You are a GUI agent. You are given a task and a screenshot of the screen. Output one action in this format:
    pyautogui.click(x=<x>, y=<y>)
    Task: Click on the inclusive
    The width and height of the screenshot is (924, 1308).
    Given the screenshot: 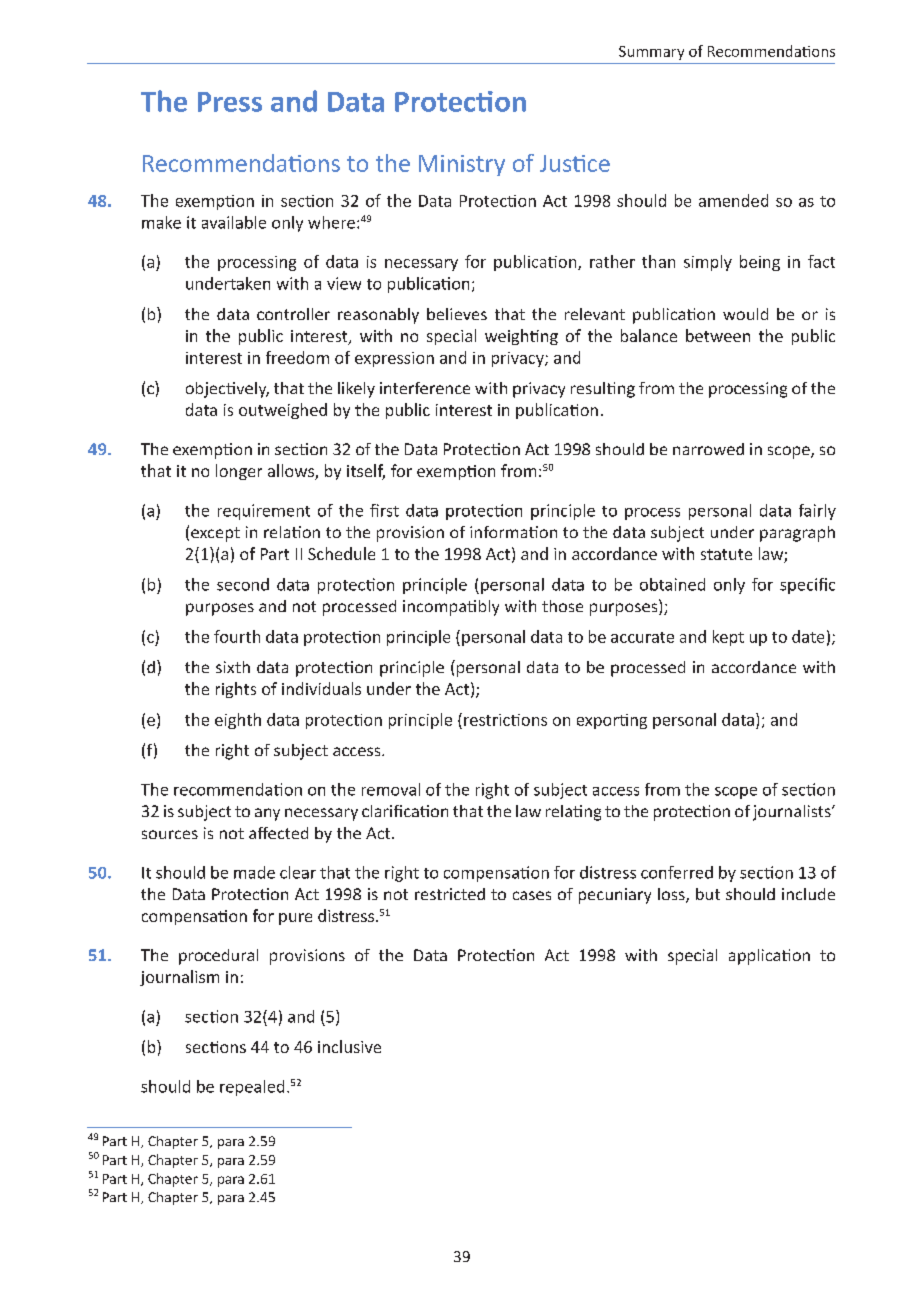 What is the action you would take?
    pyautogui.click(x=349, y=1046)
